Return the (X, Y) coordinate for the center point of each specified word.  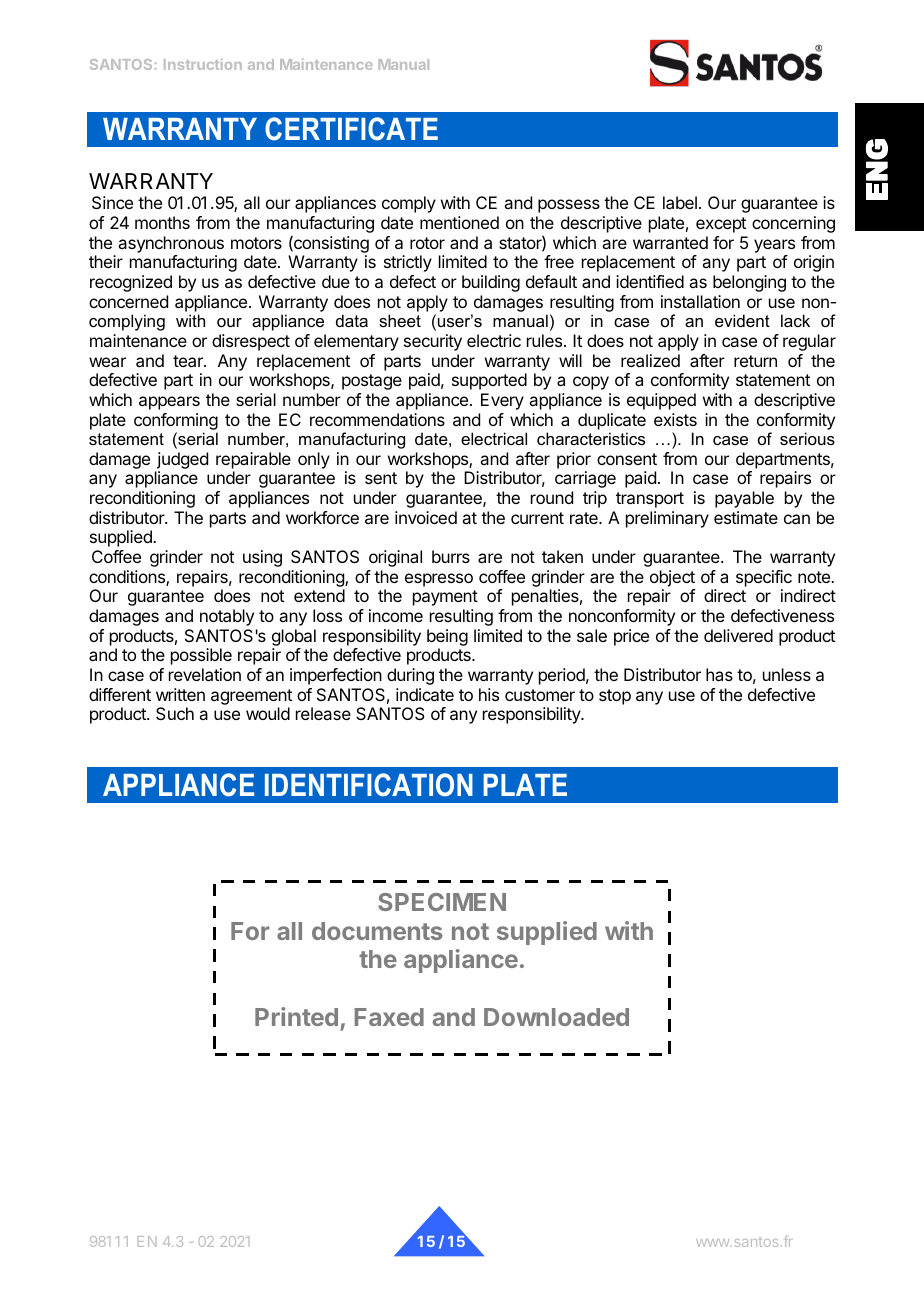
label (680, 202)
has (719, 674)
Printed (296, 1016)
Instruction (203, 64)
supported (489, 381)
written (180, 694)
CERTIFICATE (351, 129)
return (755, 361)
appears (169, 403)
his (489, 694)
